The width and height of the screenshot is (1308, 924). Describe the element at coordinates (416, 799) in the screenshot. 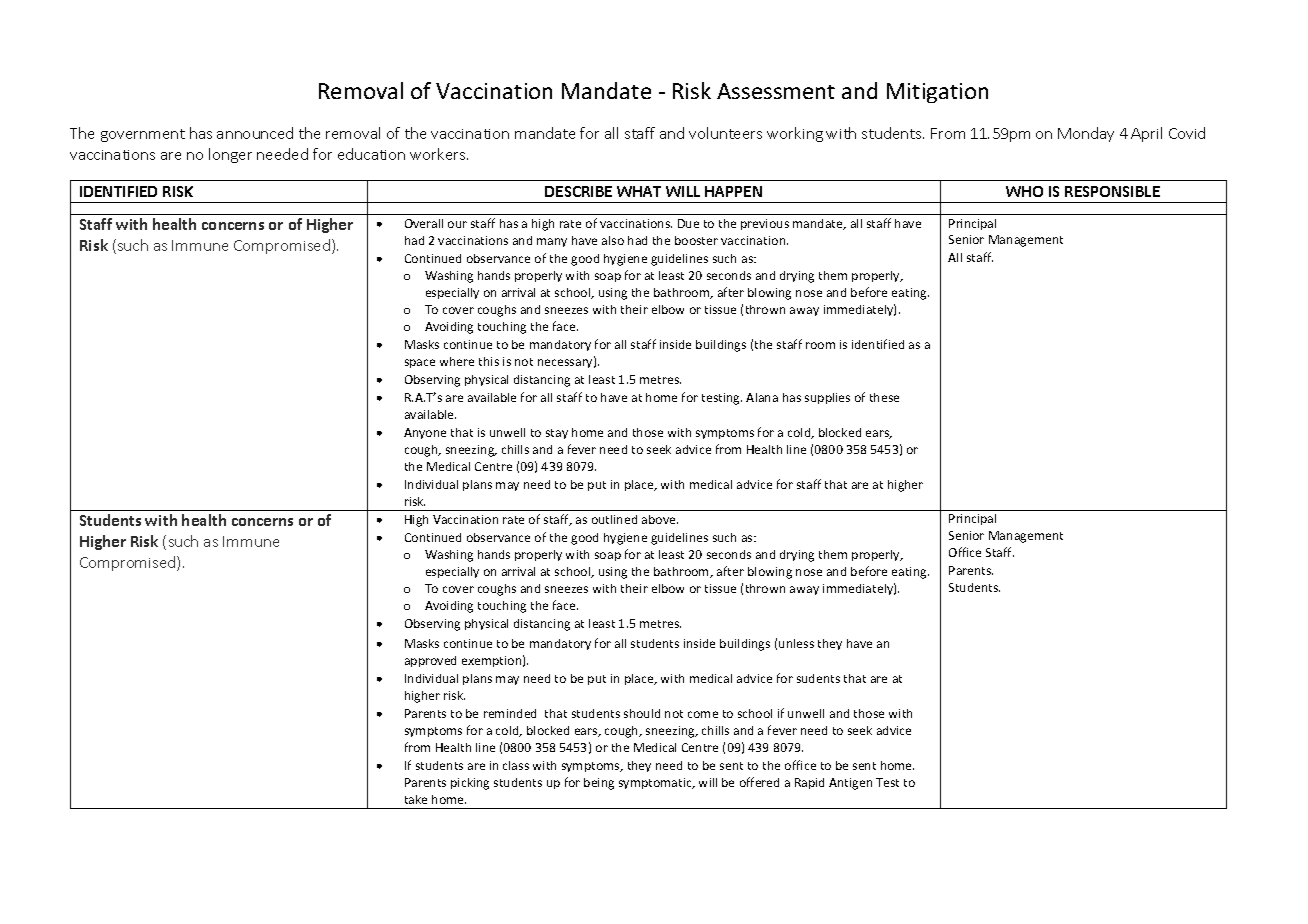

I see `take` at that location.
